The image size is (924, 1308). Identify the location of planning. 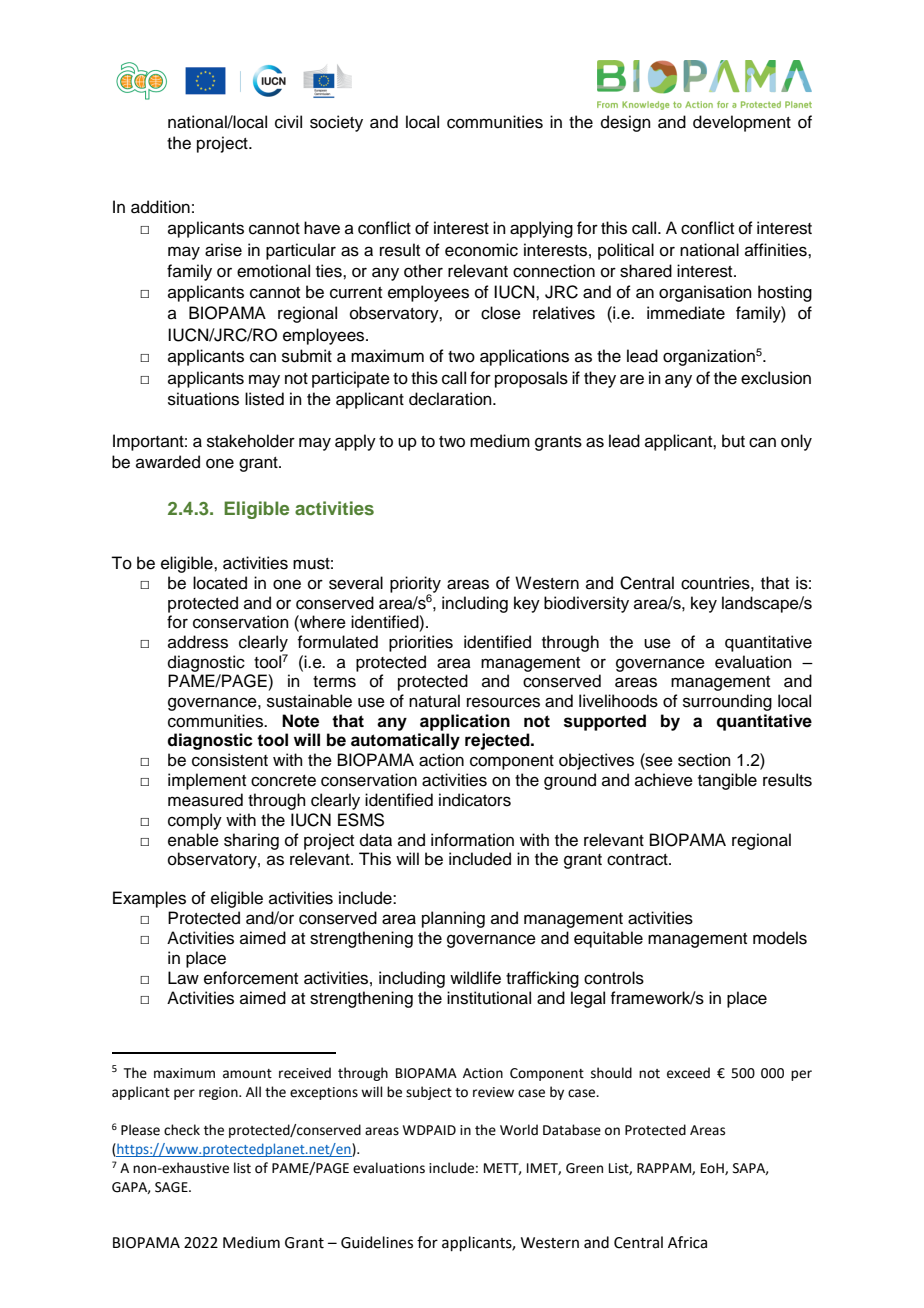
(453, 919).
